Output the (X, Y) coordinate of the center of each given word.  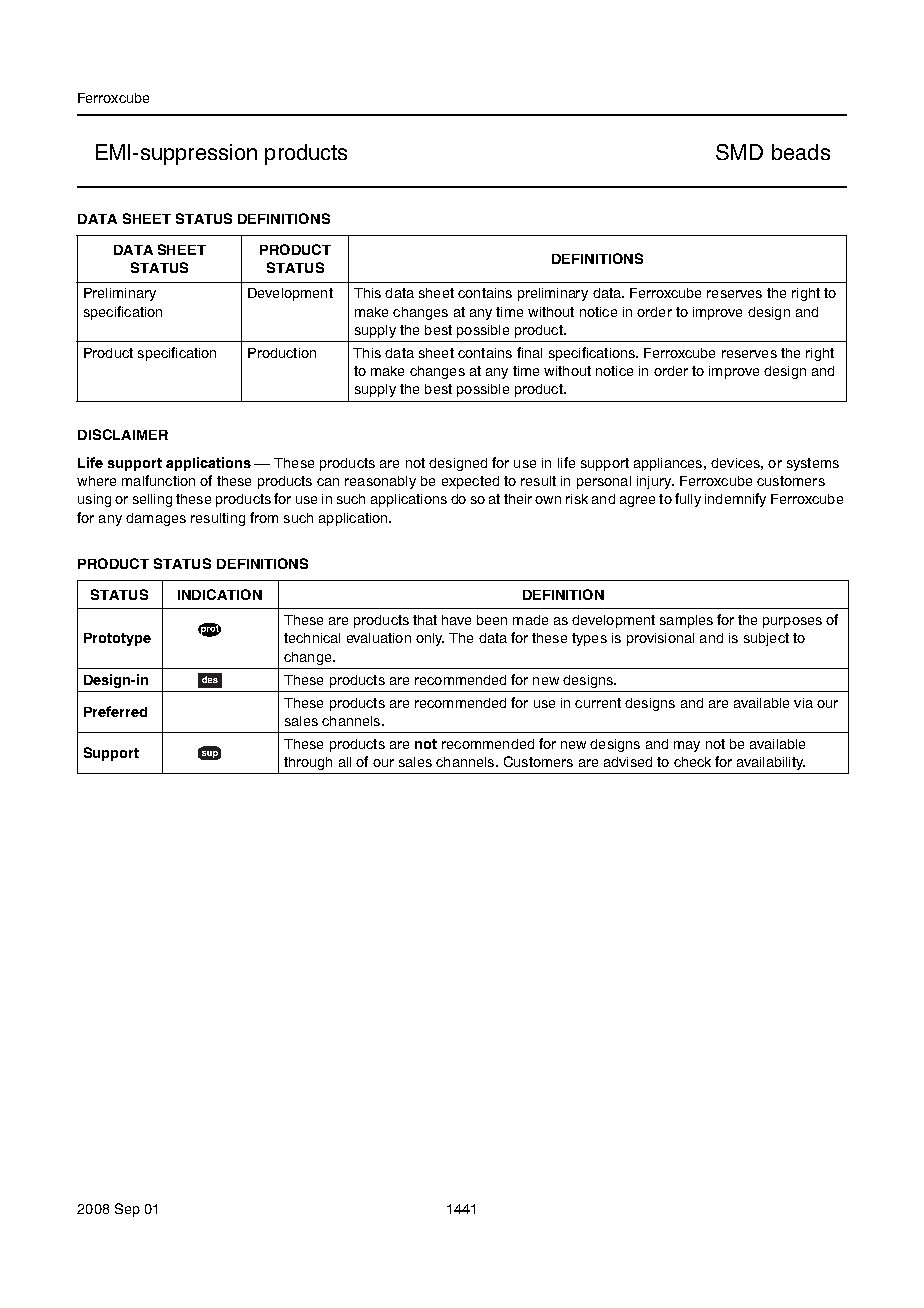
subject (766, 639)
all (345, 762)
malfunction (158, 480)
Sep (127, 1210)
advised (628, 762)
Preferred (115, 711)
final (529, 352)
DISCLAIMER (123, 434)
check (692, 762)
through (308, 763)
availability (771, 763)
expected (470, 482)
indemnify (735, 500)
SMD (739, 152)
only (430, 639)
